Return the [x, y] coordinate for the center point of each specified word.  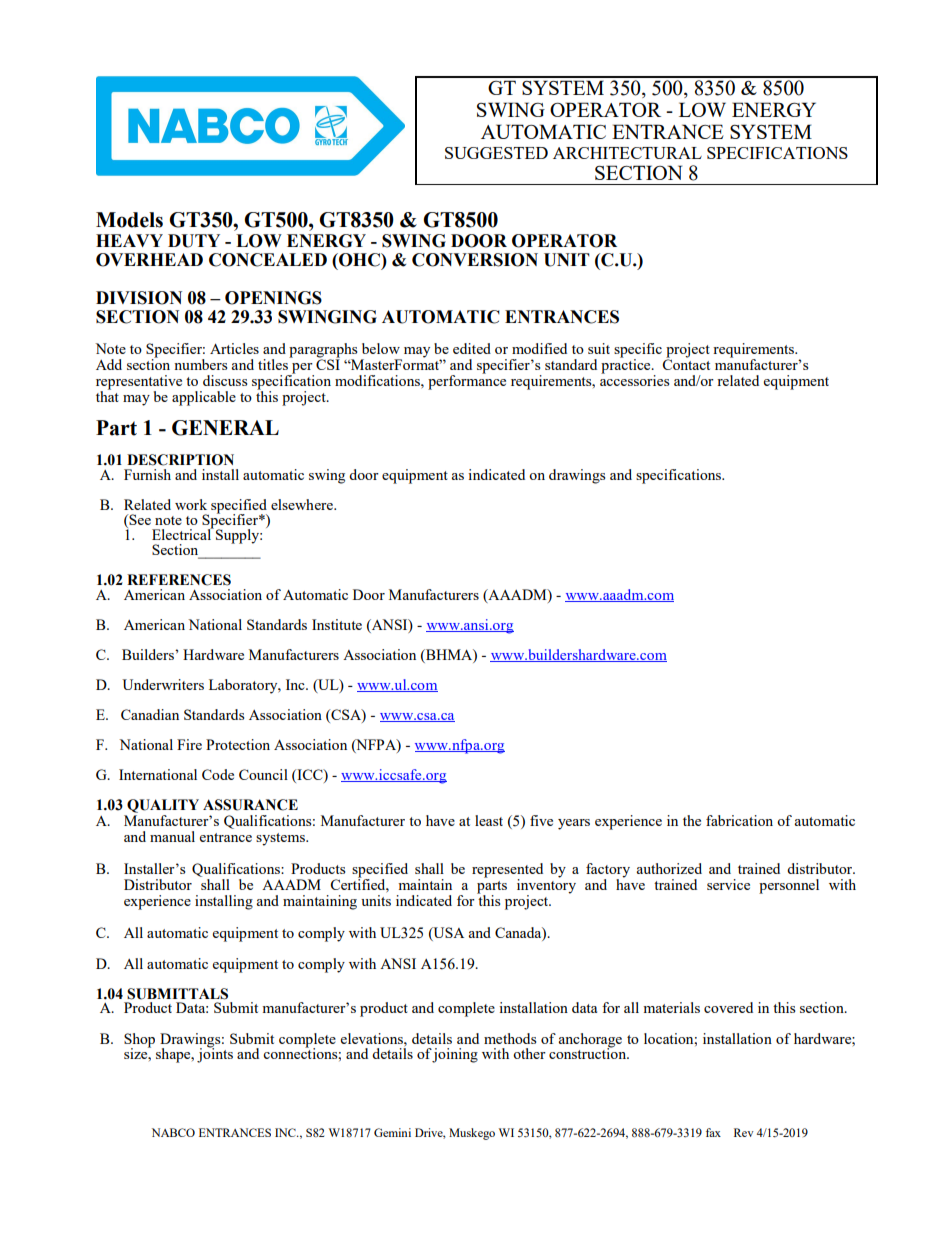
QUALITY [162, 807]
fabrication [739, 820]
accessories [634, 379]
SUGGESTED [496, 153]
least [489, 820]
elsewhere [303, 504]
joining [455, 1055]
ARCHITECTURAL [627, 153]
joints [215, 1054]
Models [129, 220]
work [191, 504]
